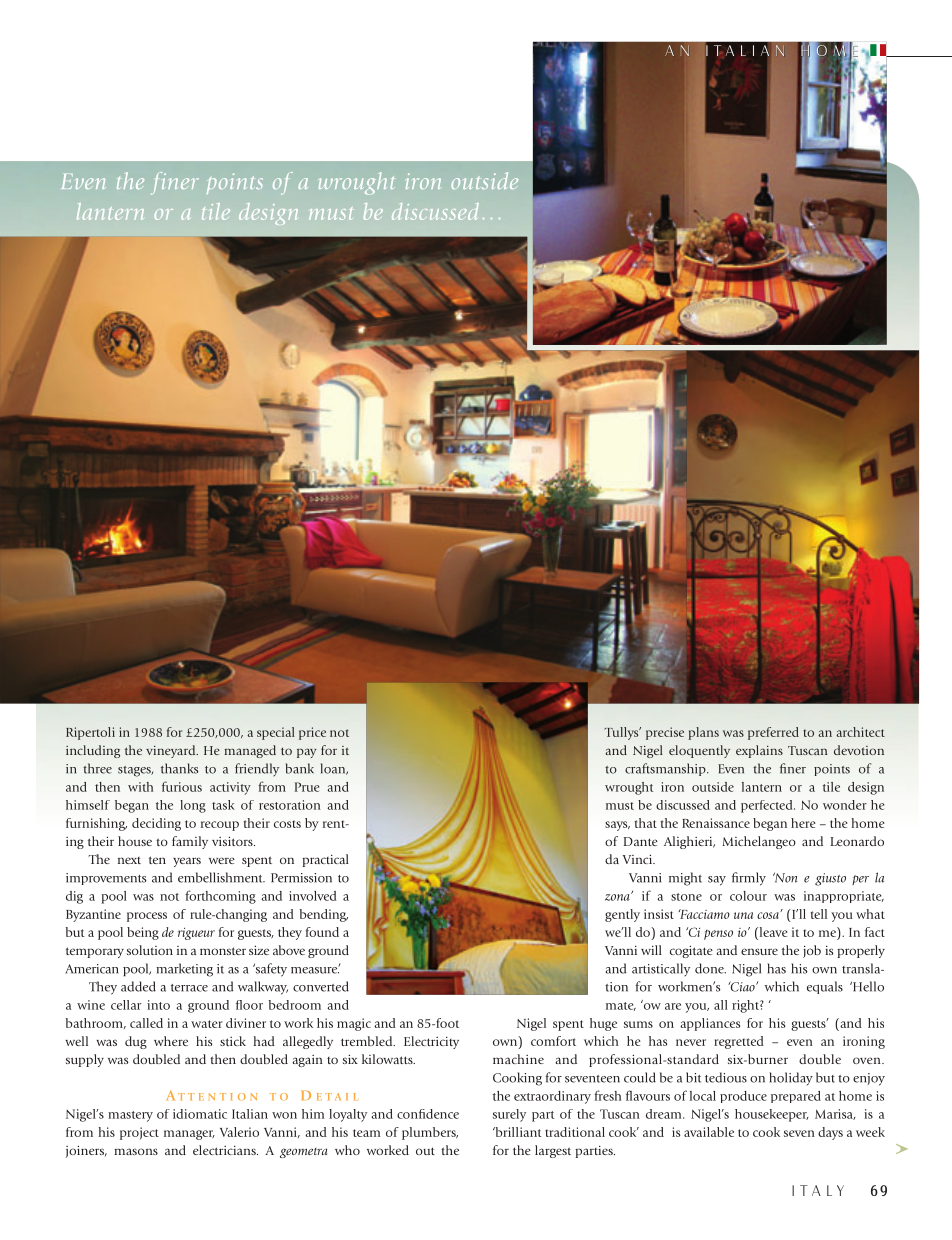  What do you see at coordinates (818, 1190) in the page?
I see `ITALY` at bounding box center [818, 1190].
